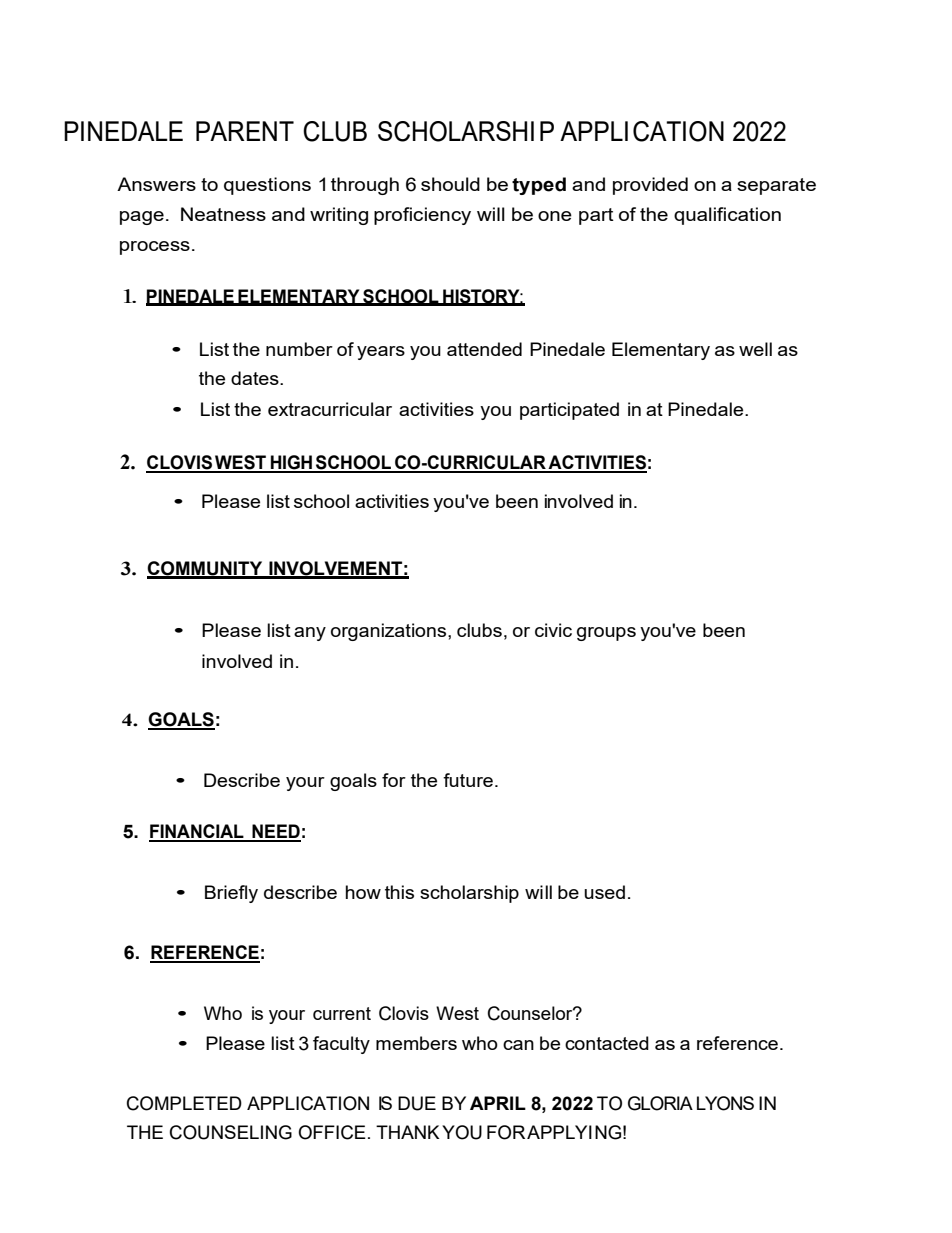  What do you see at coordinates (484, 349) in the image?
I see `attended` at bounding box center [484, 349].
